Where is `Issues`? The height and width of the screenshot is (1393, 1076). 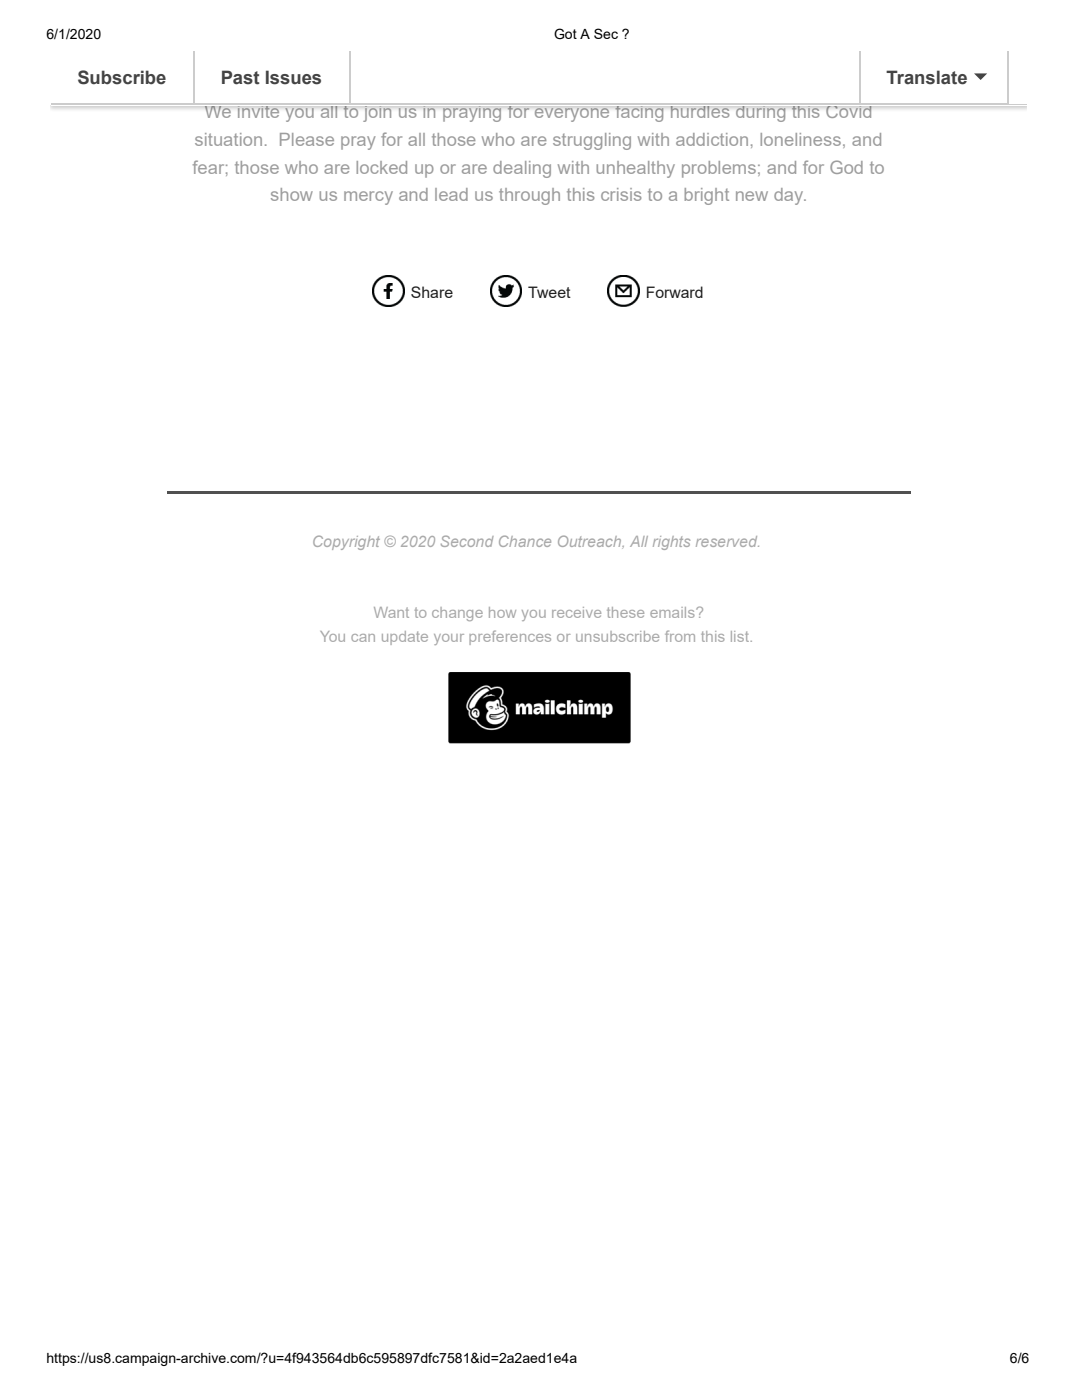 Issues is located at coordinates (293, 77).
